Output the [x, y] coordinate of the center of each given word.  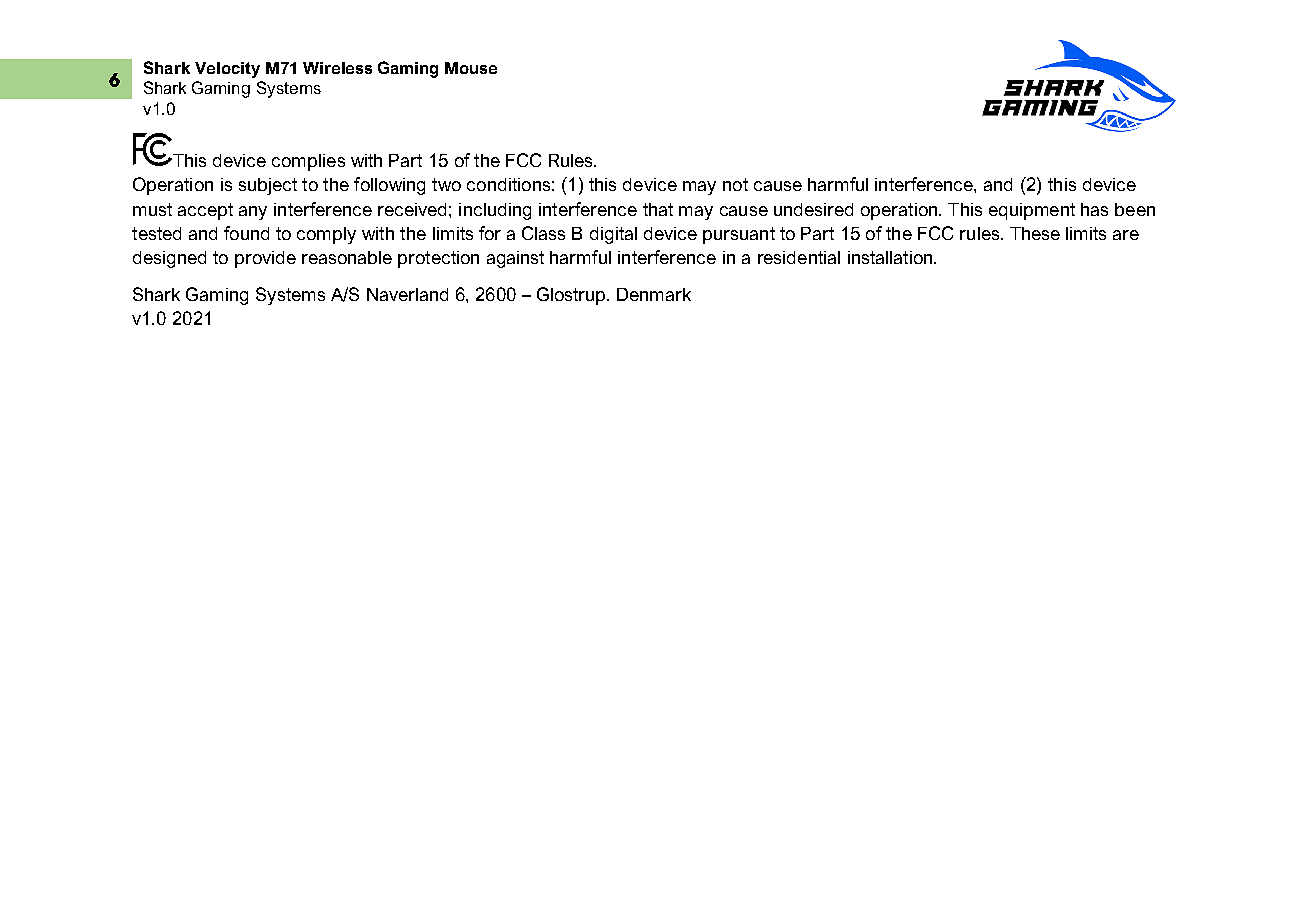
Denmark [654, 294]
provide [265, 259]
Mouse [471, 68]
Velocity [227, 70]
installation [891, 257]
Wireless [337, 68]
